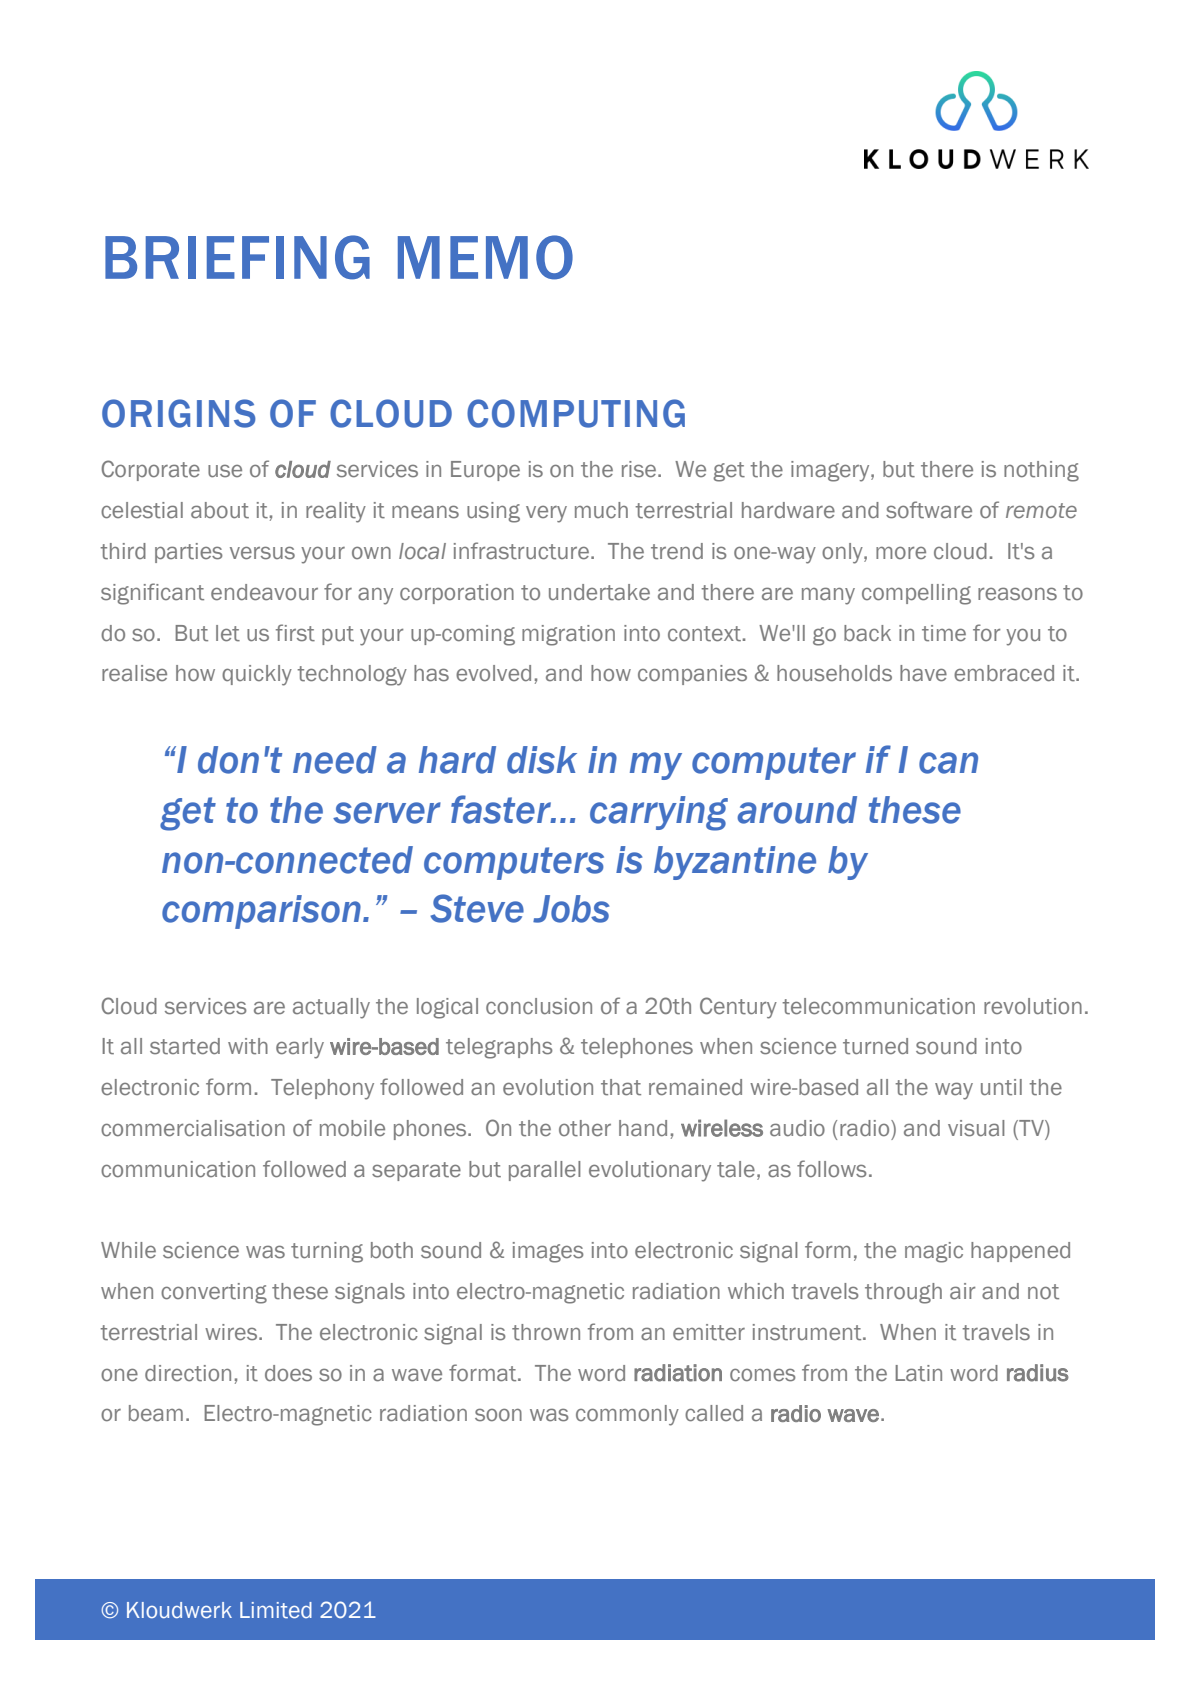 This screenshot has height=1683, width=1190. What do you see at coordinates (485, 257) in the screenshot?
I see `MEMO` at bounding box center [485, 257].
